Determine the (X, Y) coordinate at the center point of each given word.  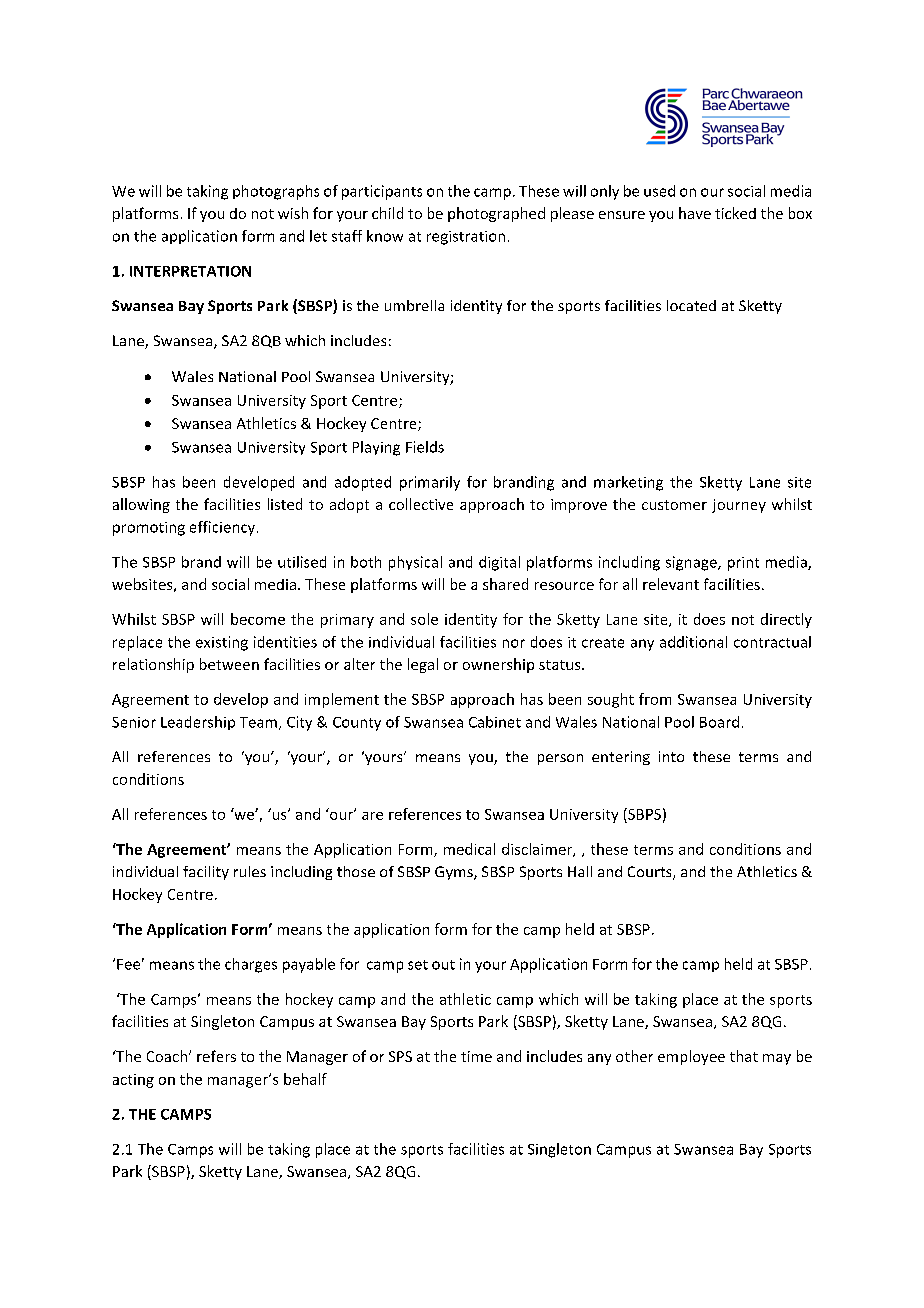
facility (206, 873)
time (476, 1056)
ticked (735, 213)
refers (216, 1056)
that (744, 1056)
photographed (496, 214)
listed (285, 504)
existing (222, 643)
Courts (651, 873)
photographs (276, 192)
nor (514, 643)
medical (469, 849)
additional (693, 642)
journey (739, 506)
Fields (425, 447)
